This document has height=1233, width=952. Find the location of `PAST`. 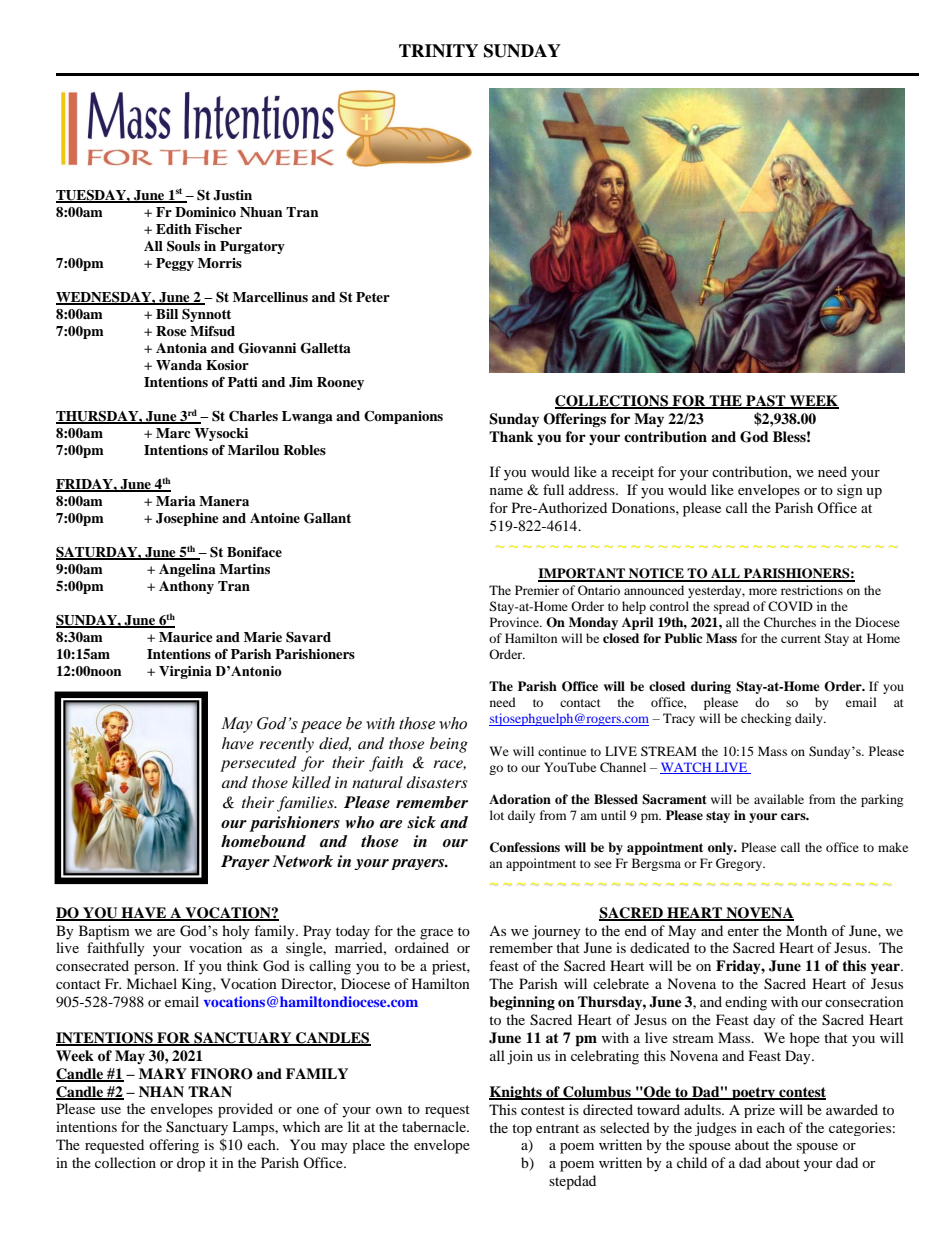

PAST is located at coordinates (766, 402).
